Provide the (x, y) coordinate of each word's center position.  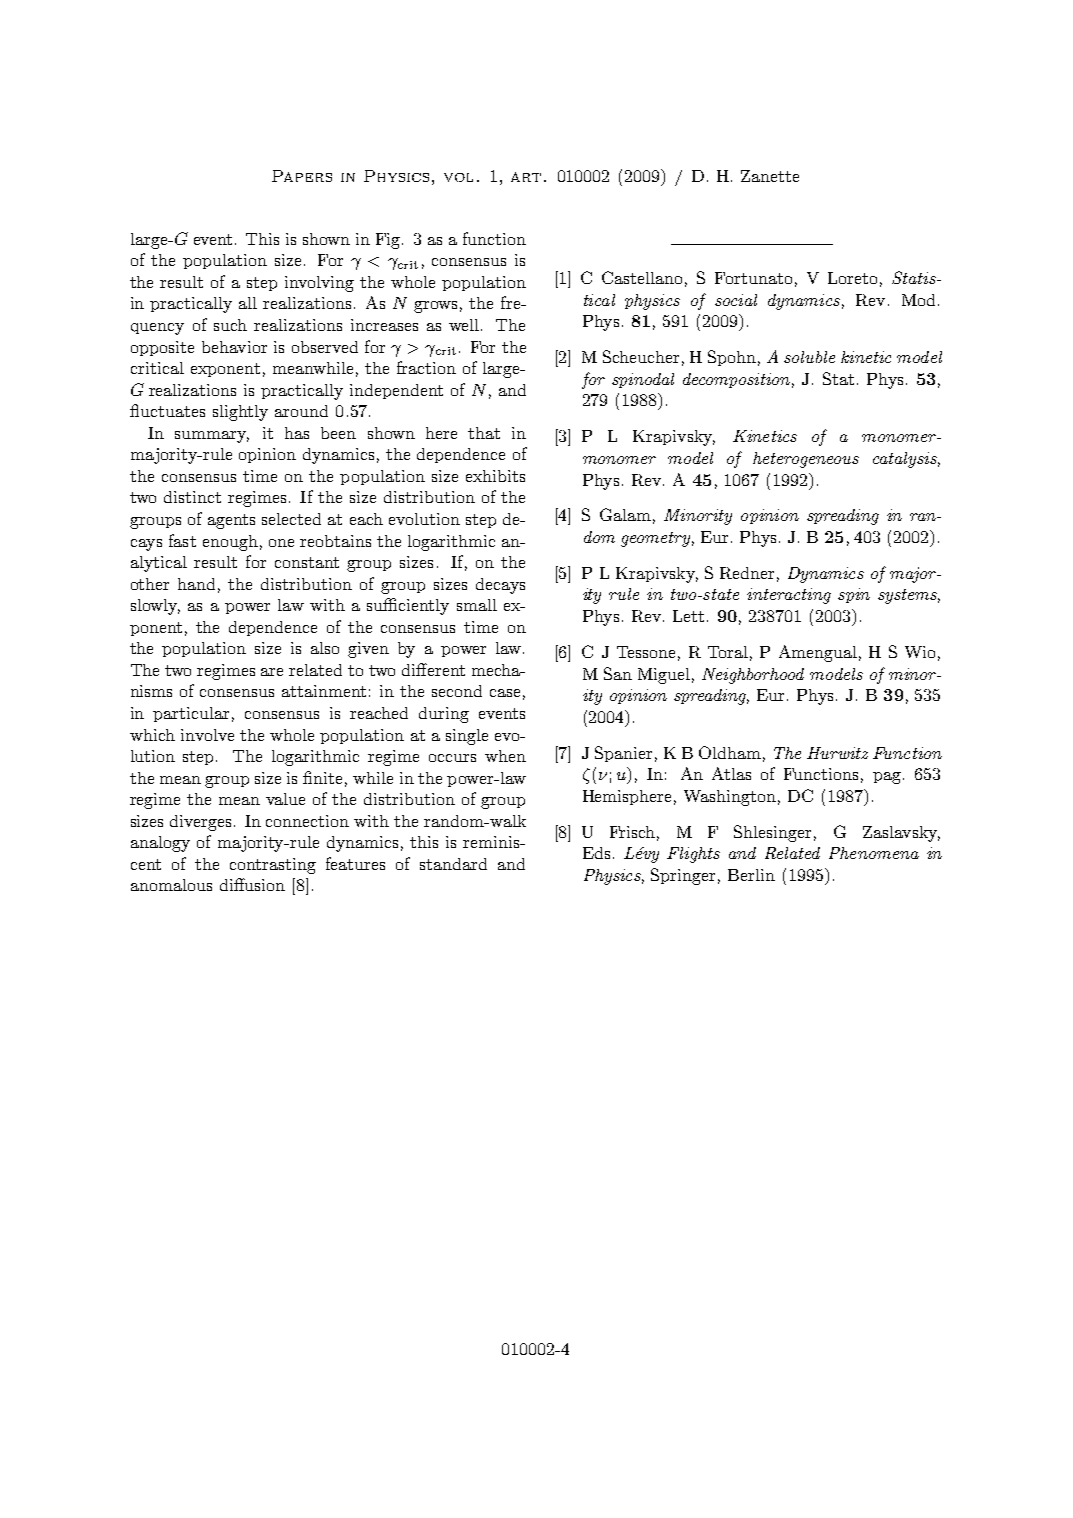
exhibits (495, 476)
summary (212, 437)
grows (435, 307)
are (272, 672)
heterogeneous (806, 460)
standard (453, 864)
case (505, 693)
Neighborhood (753, 676)
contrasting (273, 866)
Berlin (751, 875)
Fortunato (753, 278)
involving (319, 284)
